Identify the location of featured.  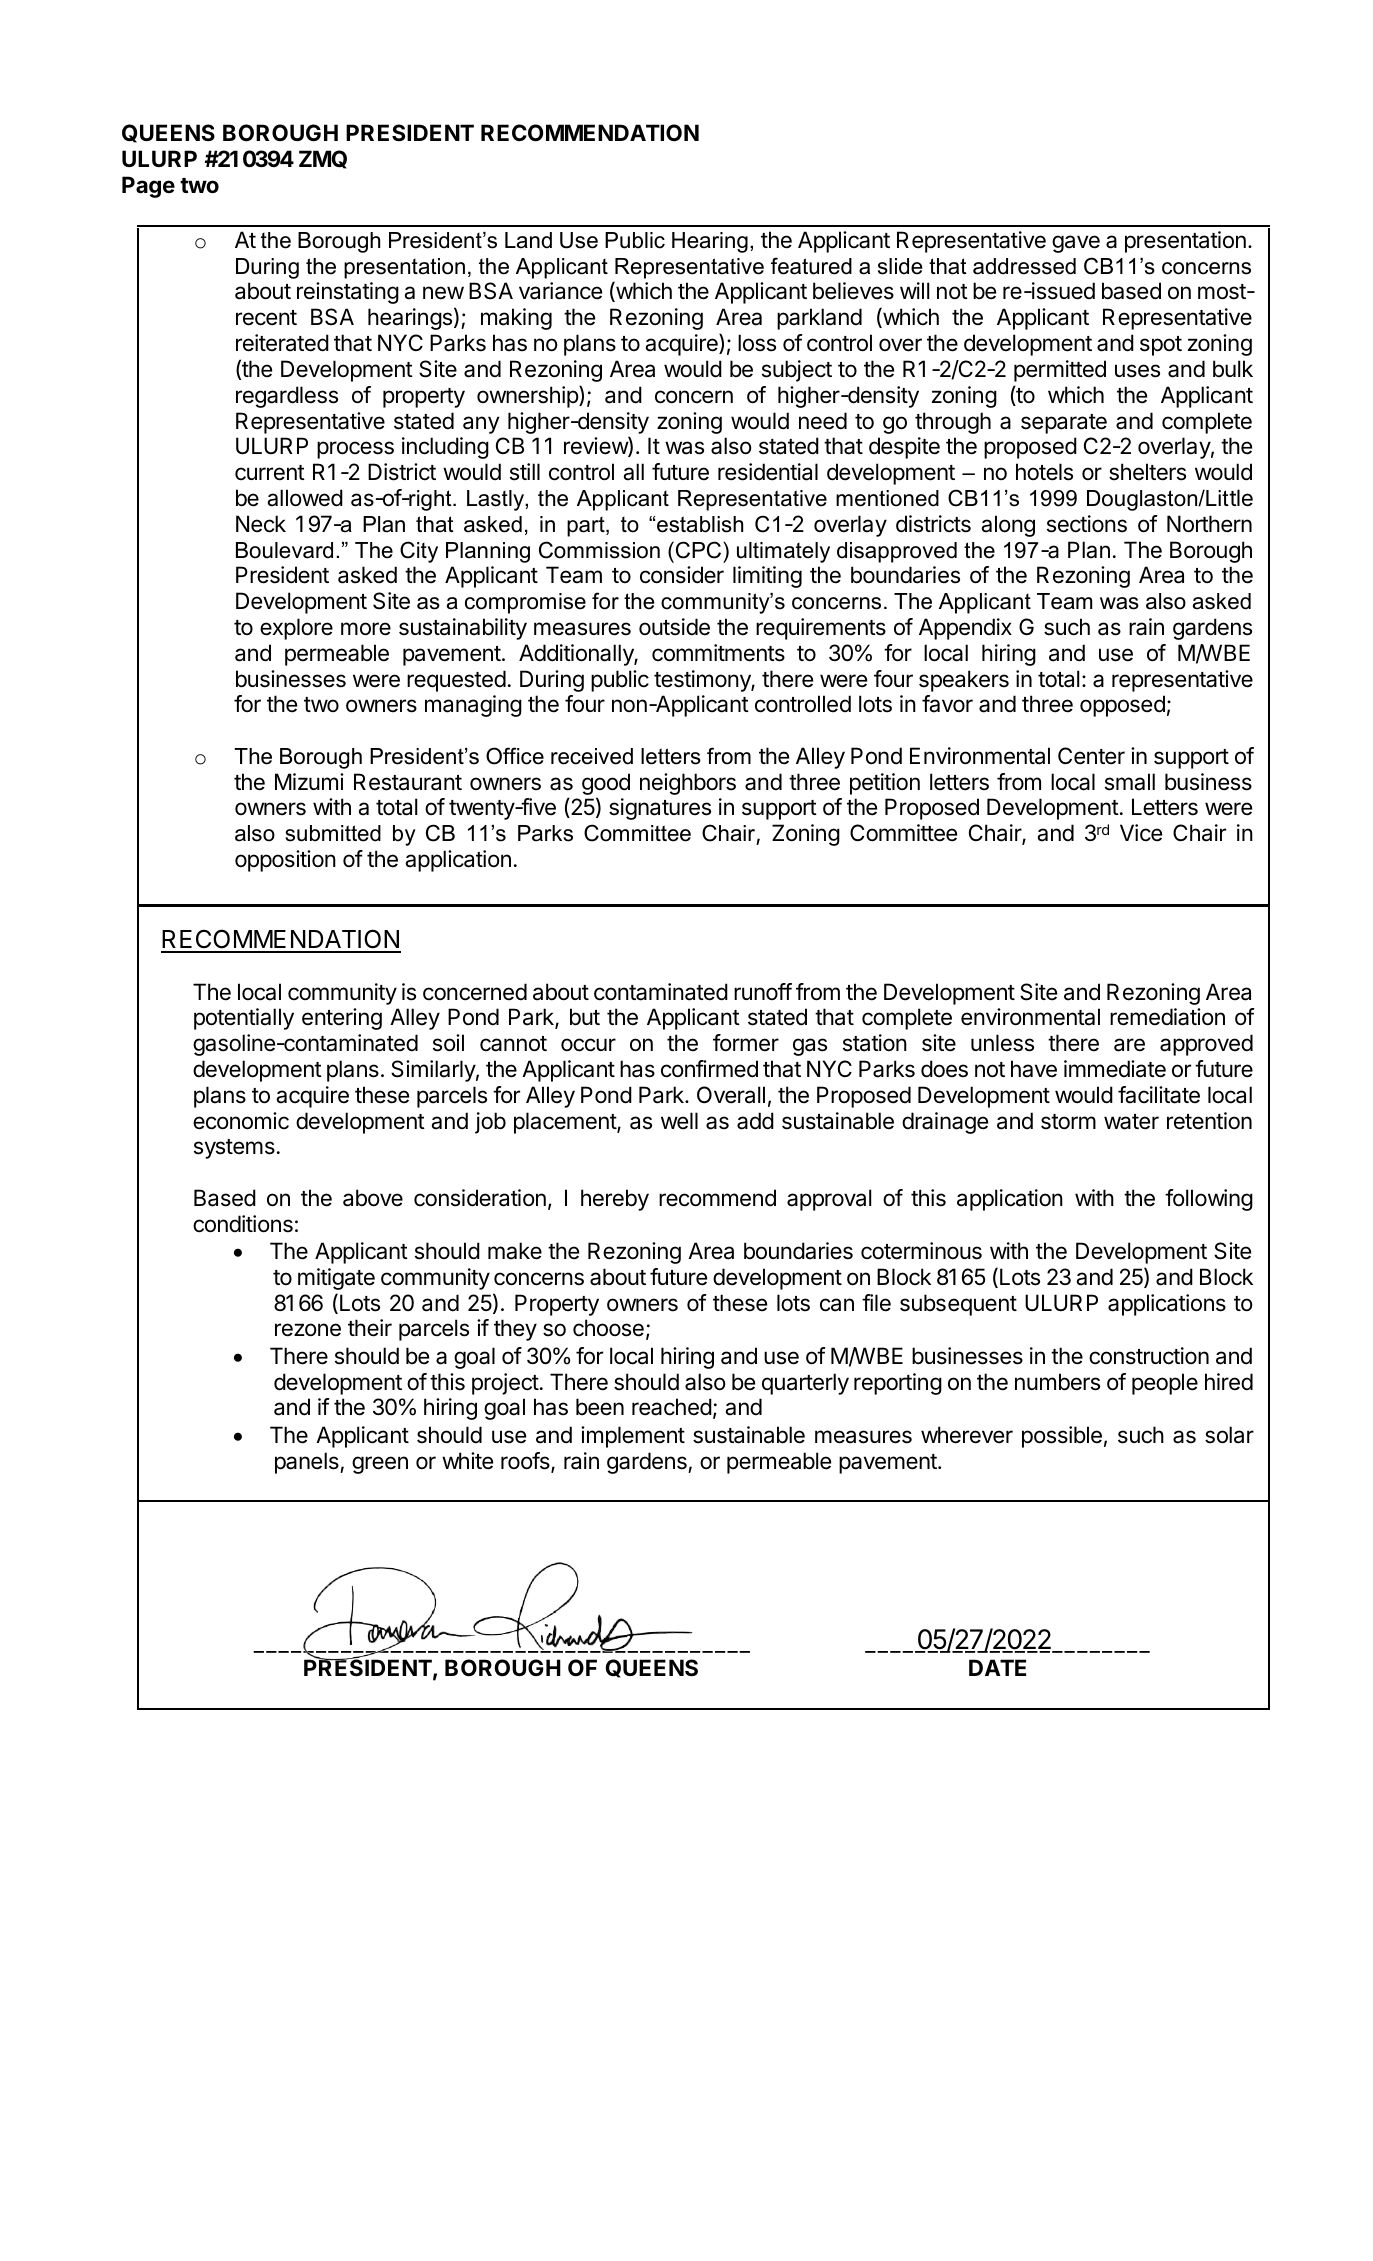
(811, 266).
